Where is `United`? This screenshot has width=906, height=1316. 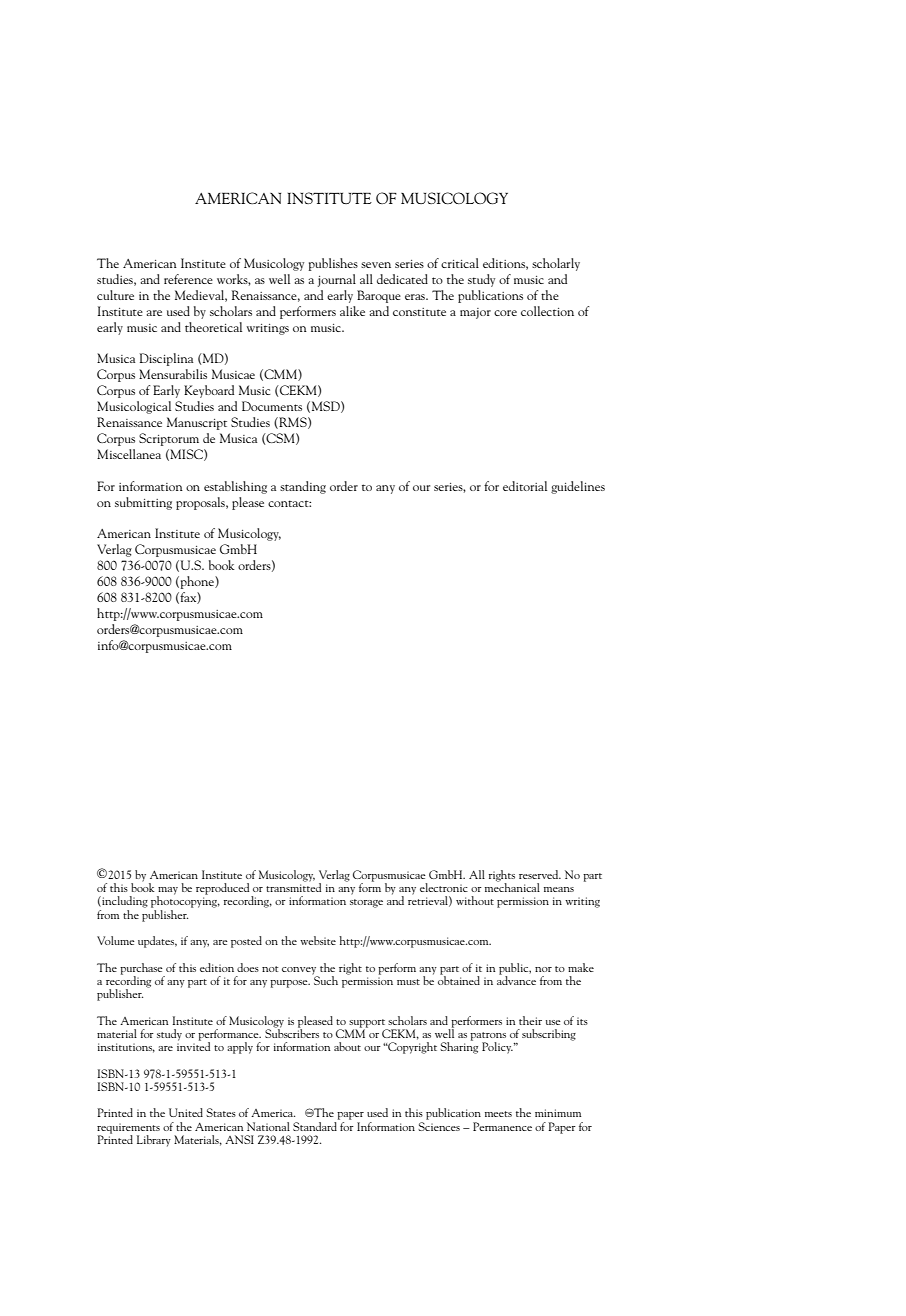 United is located at coordinates (186, 1112).
